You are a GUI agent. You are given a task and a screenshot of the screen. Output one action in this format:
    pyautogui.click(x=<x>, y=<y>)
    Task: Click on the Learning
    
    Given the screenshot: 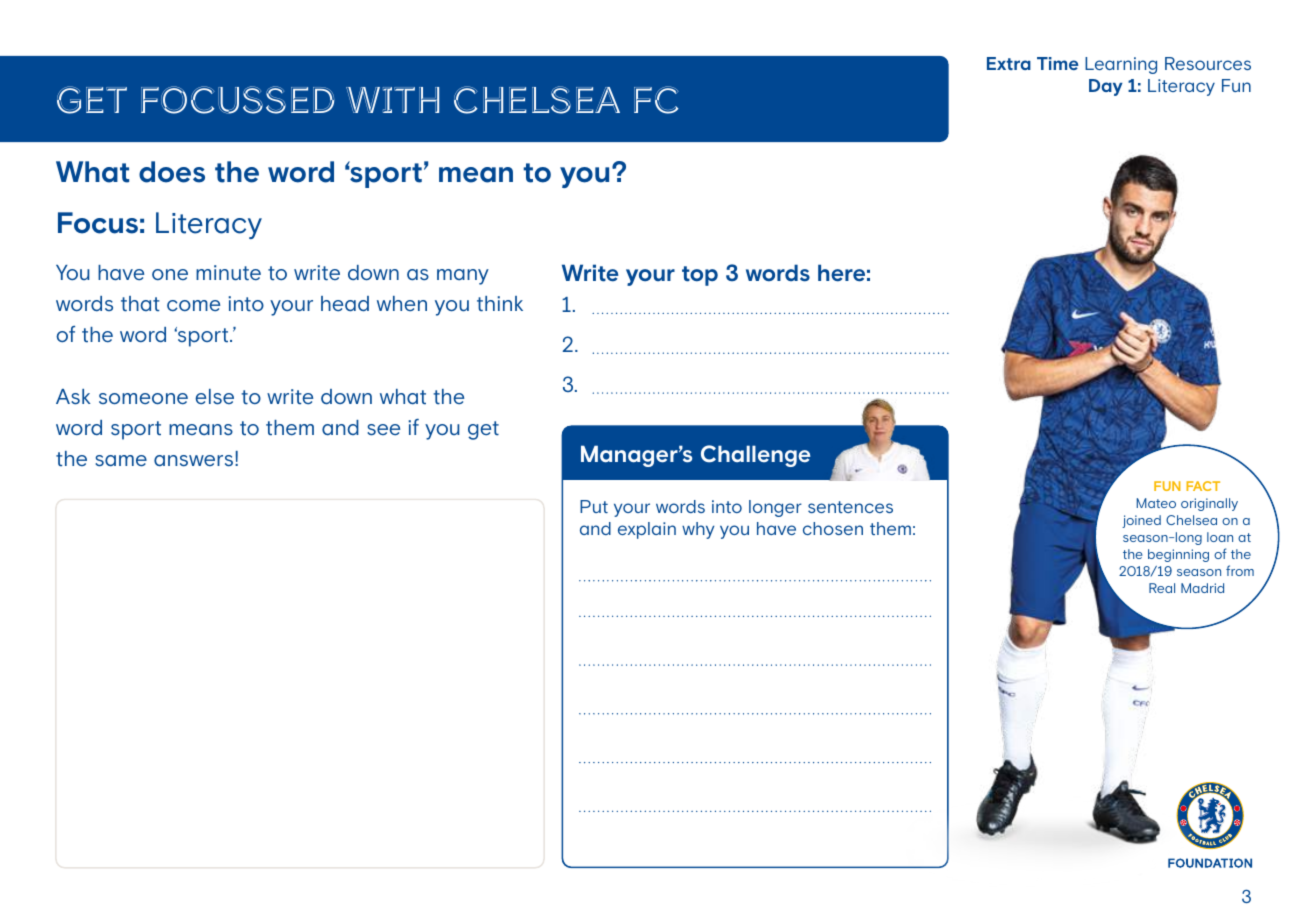 What is the action you would take?
    pyautogui.click(x=1121, y=65)
